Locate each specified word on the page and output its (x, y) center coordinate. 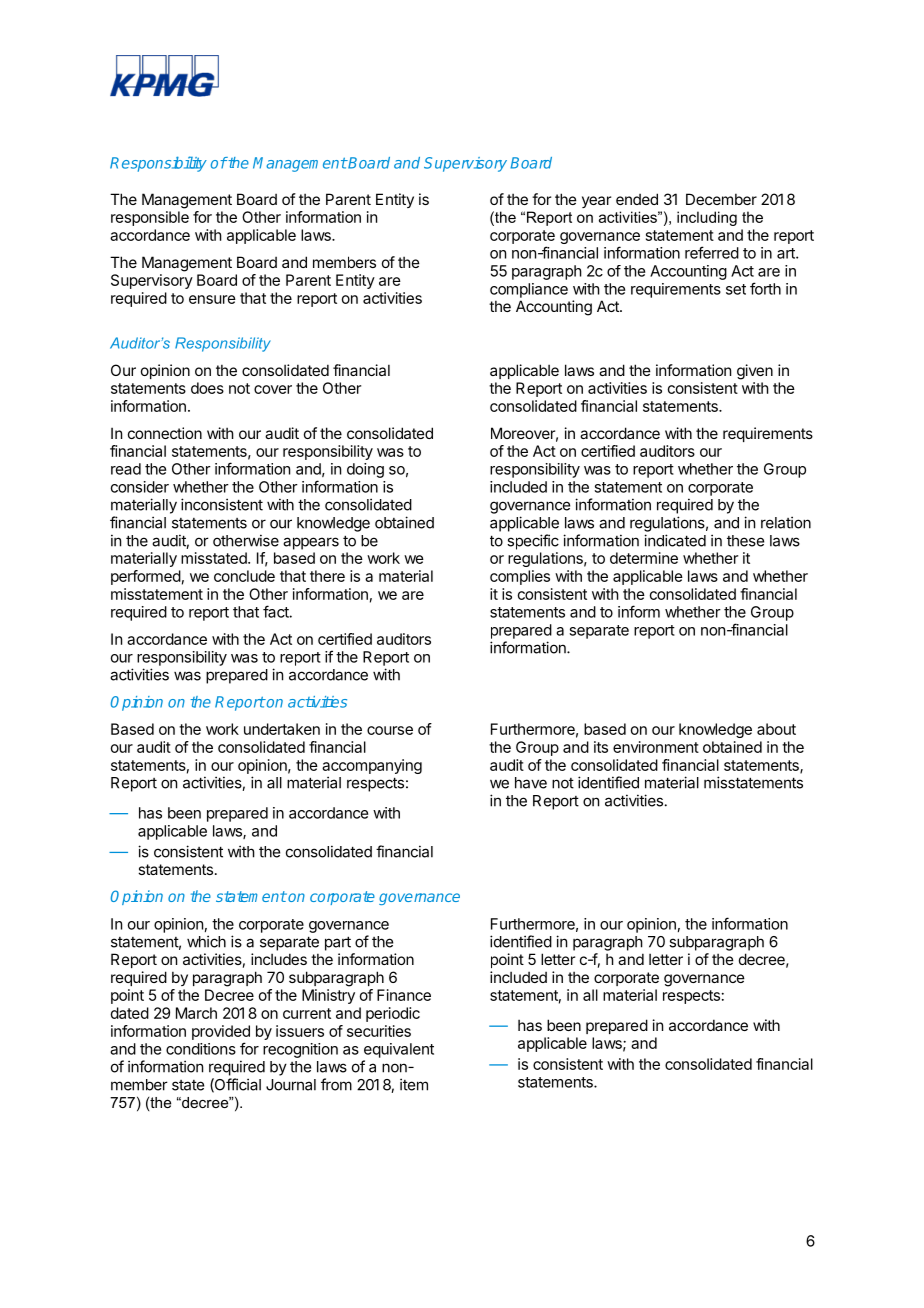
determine (644, 558)
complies (520, 577)
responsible (150, 218)
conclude (244, 576)
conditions (201, 1049)
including (707, 218)
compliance (529, 290)
